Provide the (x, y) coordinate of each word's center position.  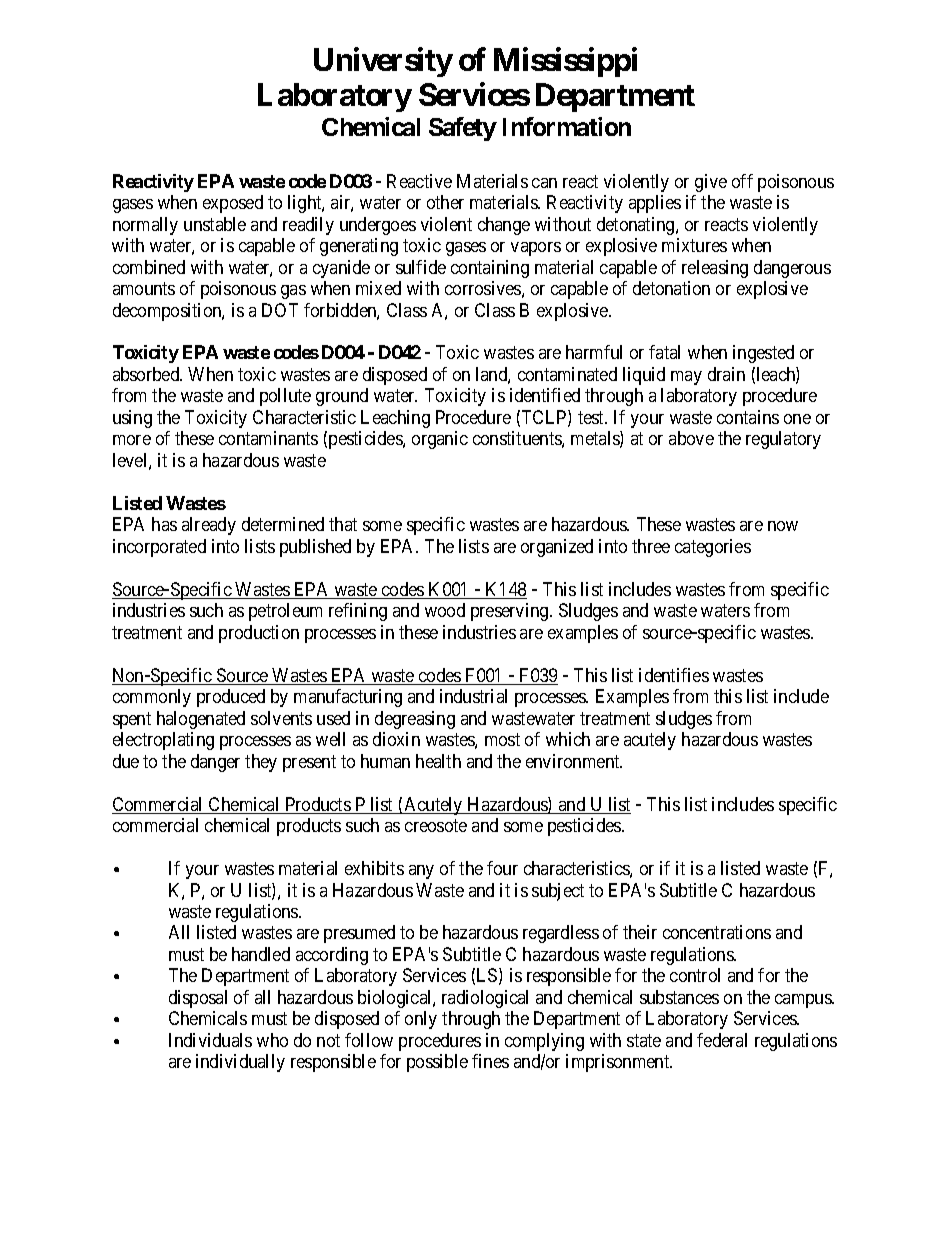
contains (748, 417)
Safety (463, 129)
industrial (473, 696)
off (742, 181)
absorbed (147, 374)
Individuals (210, 1040)
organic (440, 440)
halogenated (201, 720)
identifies (674, 675)
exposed (233, 204)
